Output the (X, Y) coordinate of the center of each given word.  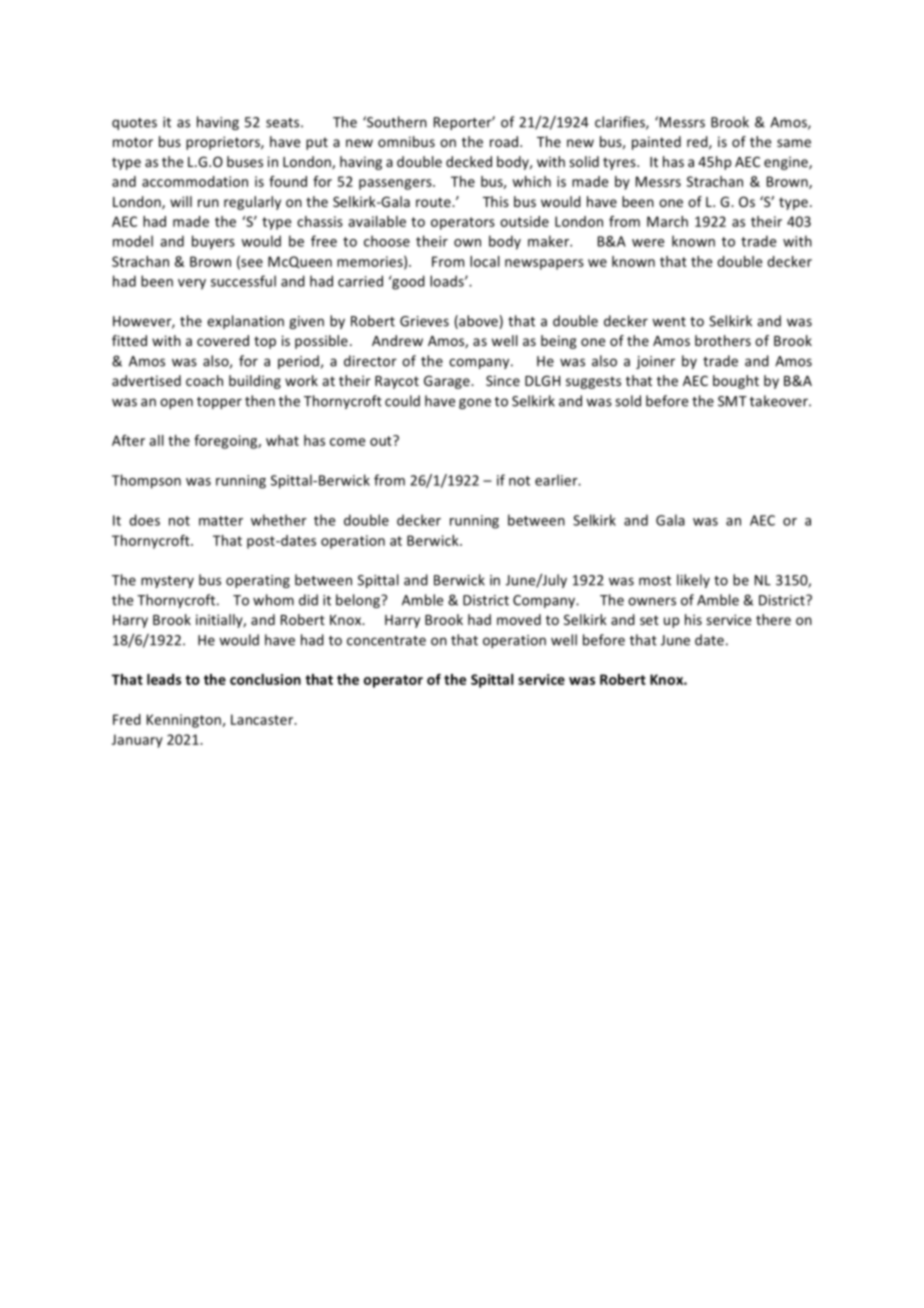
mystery (167, 582)
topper (219, 403)
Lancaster (263, 719)
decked (469, 161)
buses (245, 161)
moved (519, 619)
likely (693, 581)
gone (475, 403)
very (192, 284)
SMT (732, 401)
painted (656, 143)
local (485, 261)
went (669, 322)
